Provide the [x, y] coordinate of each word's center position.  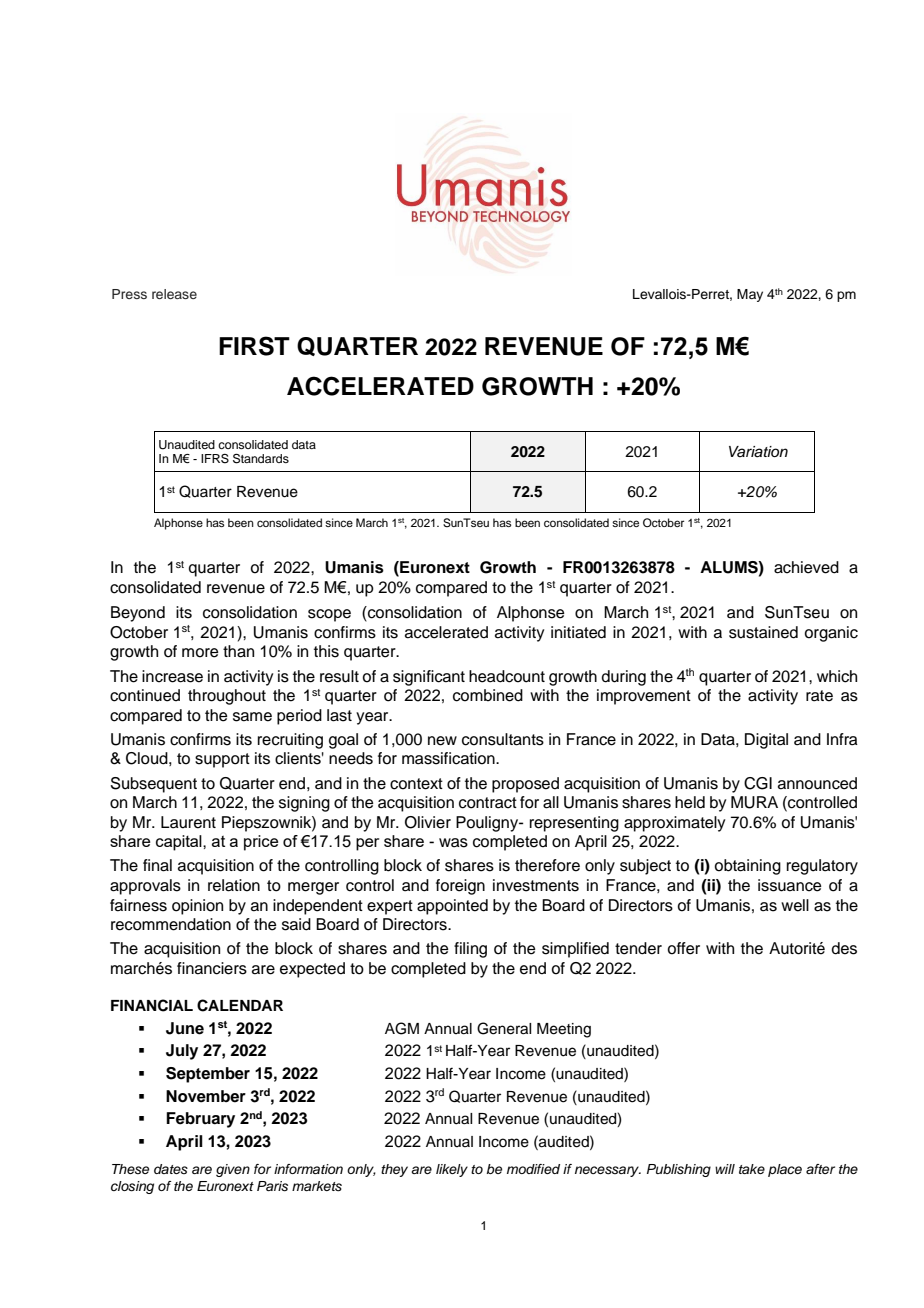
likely [452, 1170]
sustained [763, 632]
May [750, 295]
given [233, 1170]
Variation [758, 452]
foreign [460, 887]
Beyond [138, 614]
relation [234, 885]
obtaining [747, 867]
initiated [578, 632]
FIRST [254, 346]
